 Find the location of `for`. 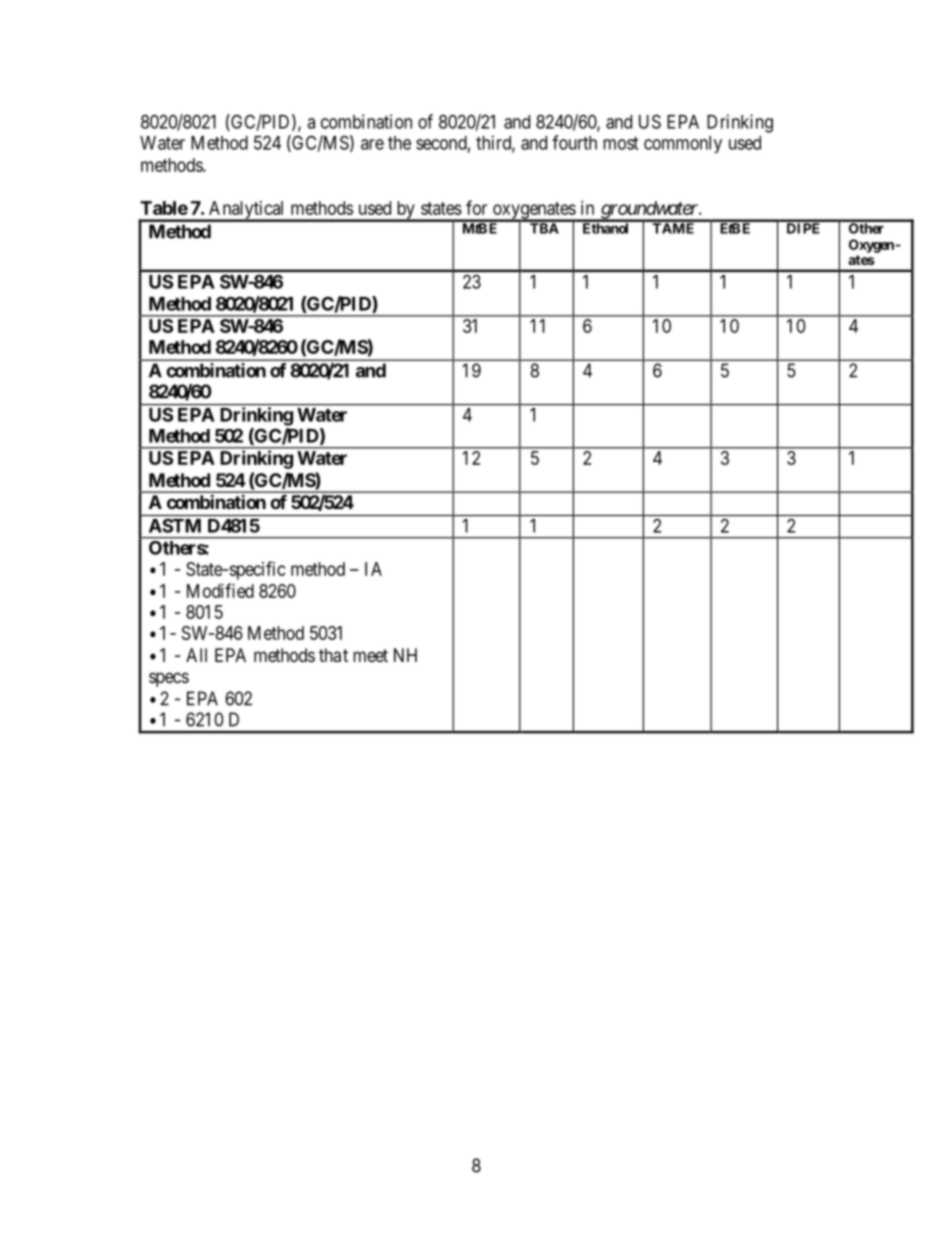

for is located at coordinates (476, 207).
